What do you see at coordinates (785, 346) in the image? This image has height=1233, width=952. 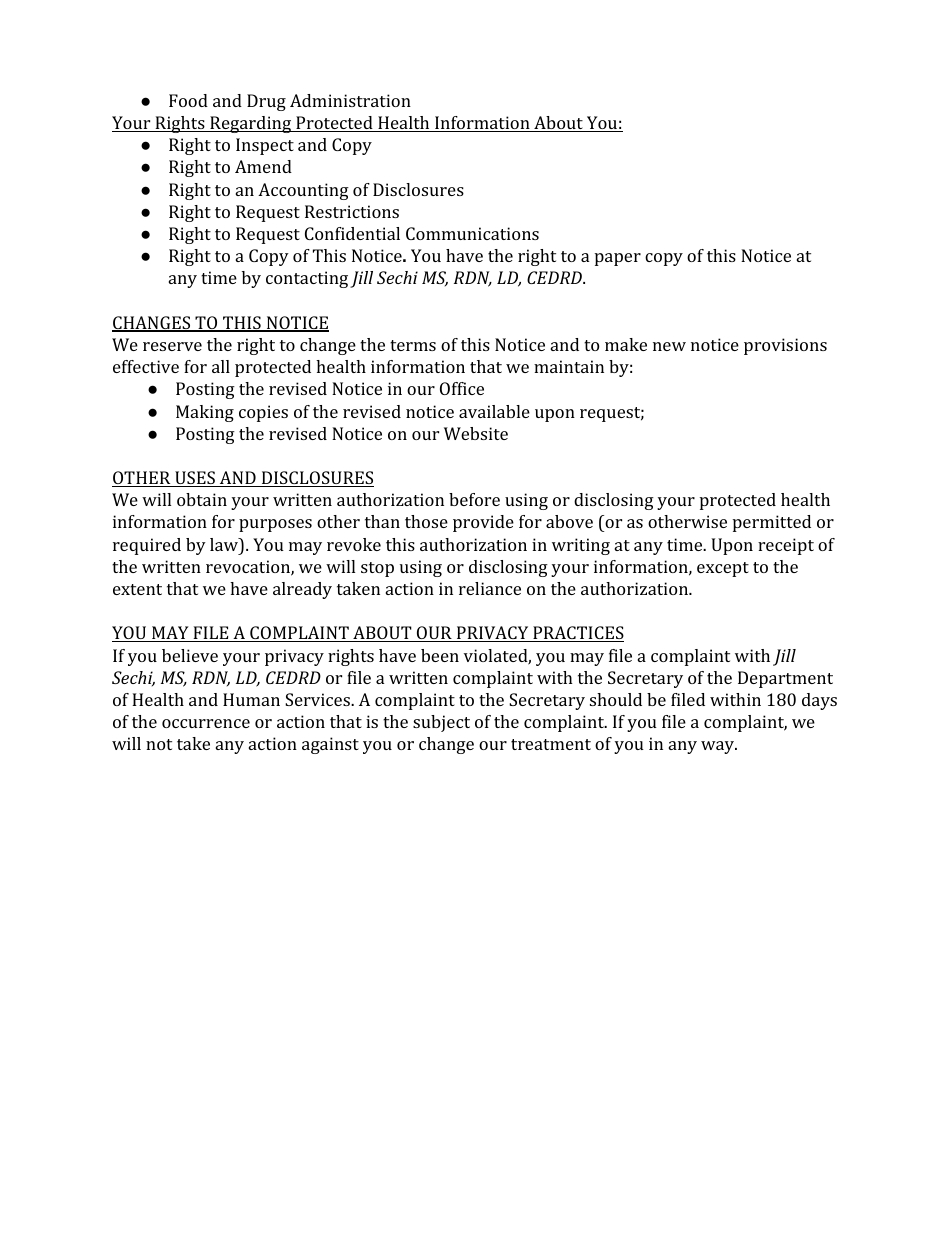 I see `provisions` at bounding box center [785, 346].
